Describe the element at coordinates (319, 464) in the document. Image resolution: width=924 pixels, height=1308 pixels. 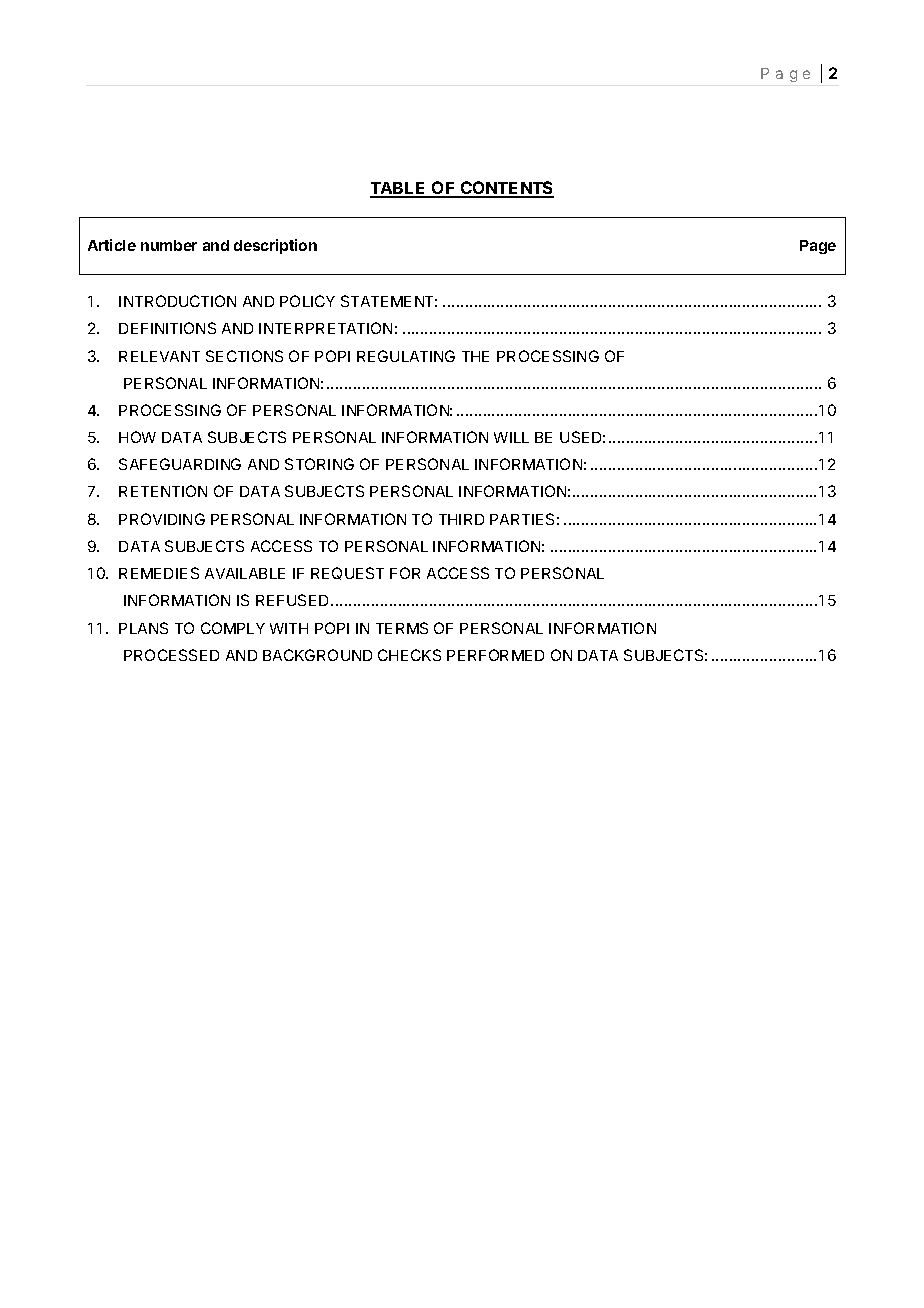
I see `STORING` at that location.
